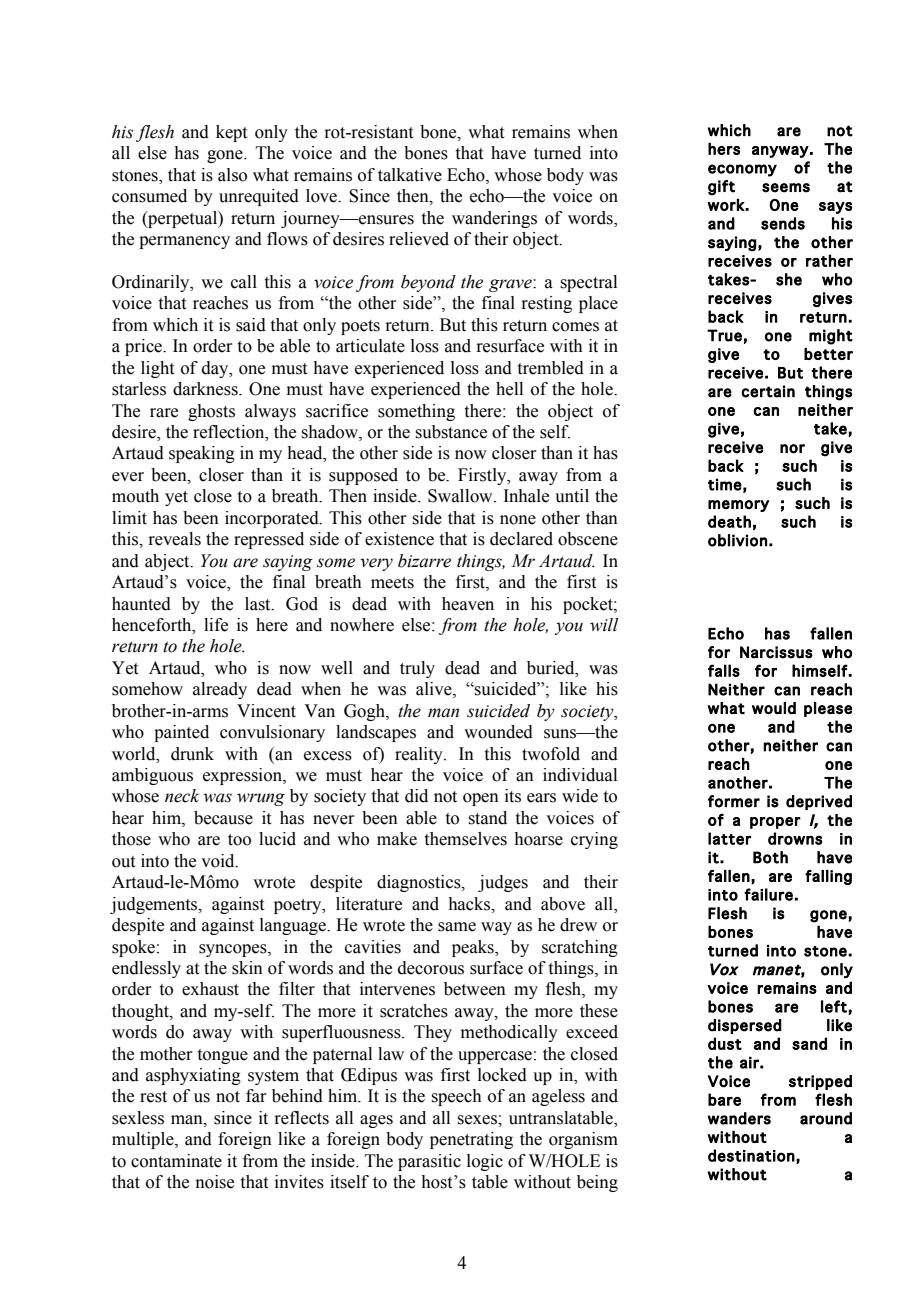 This image has height=1308, width=924. What do you see at coordinates (742, 170) in the image?
I see `economy` at bounding box center [742, 170].
